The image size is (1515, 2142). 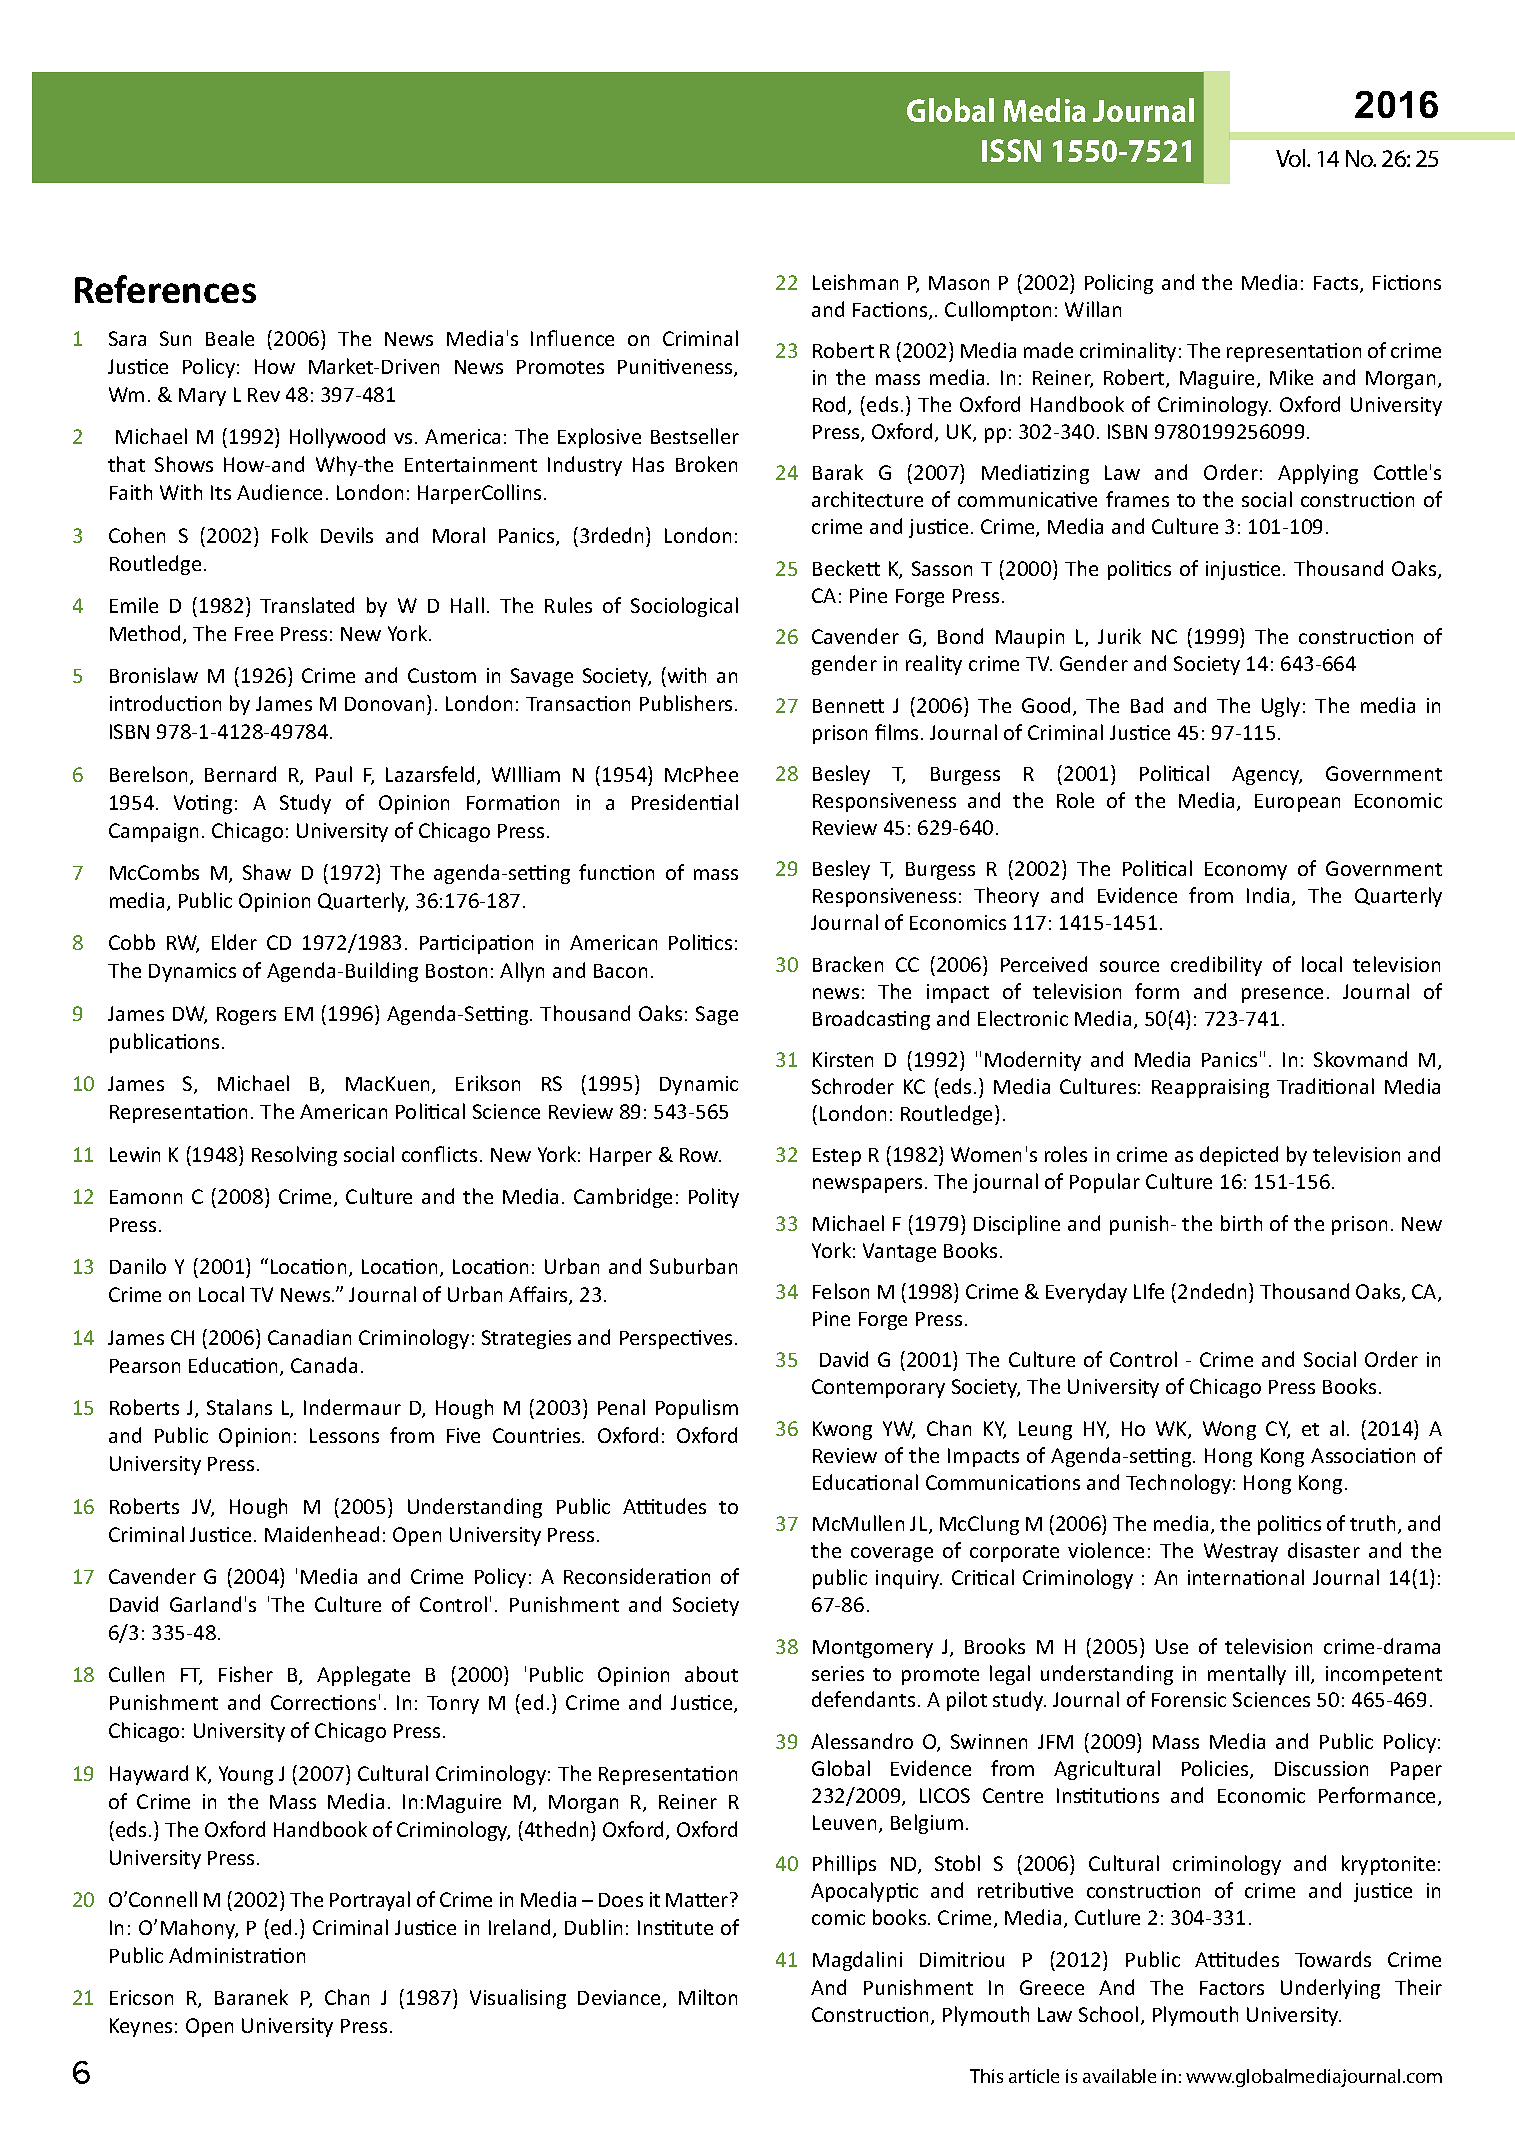 I want to click on Leishman, so click(x=855, y=282).
